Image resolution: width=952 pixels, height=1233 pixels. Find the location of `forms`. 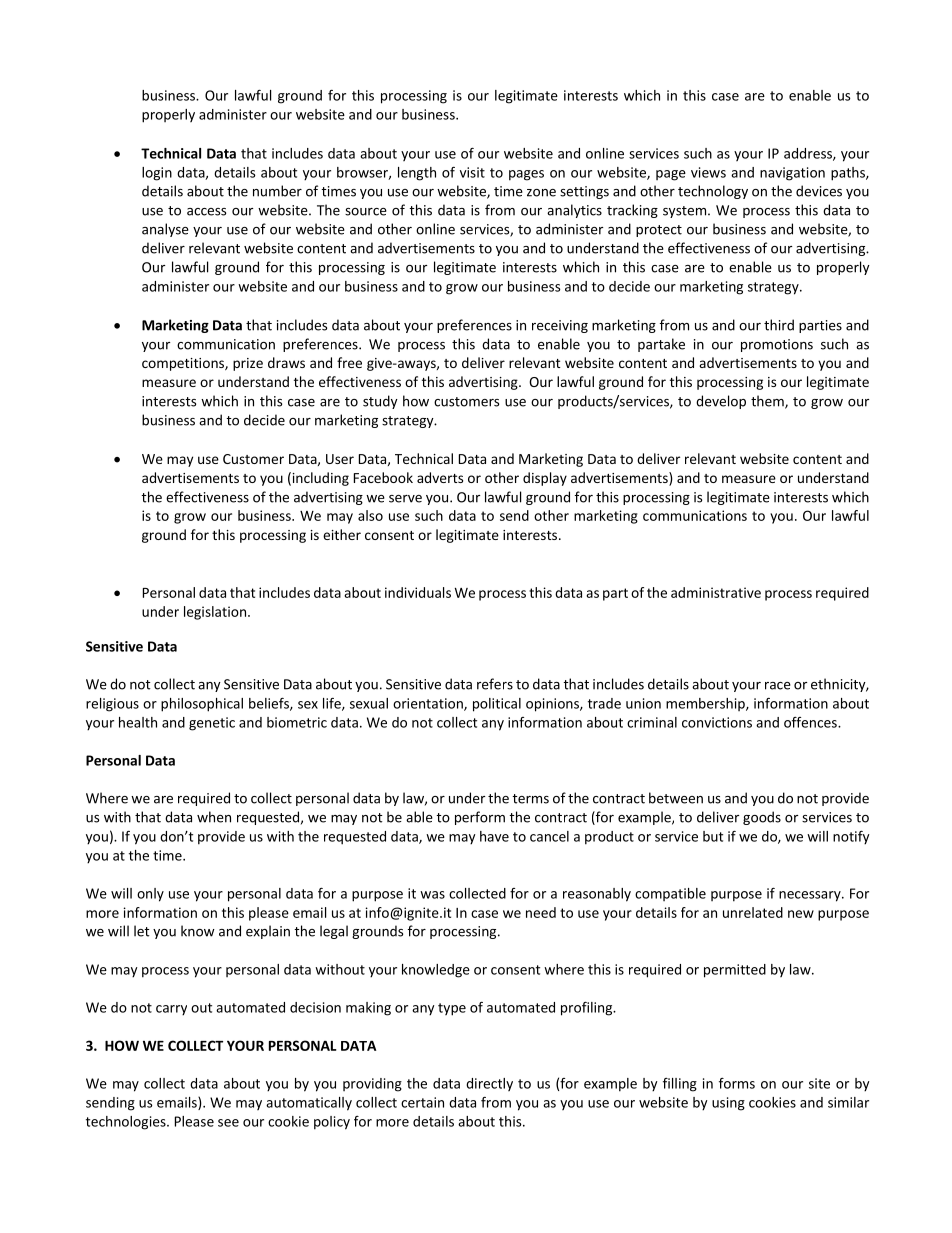

forms is located at coordinates (737, 1083).
